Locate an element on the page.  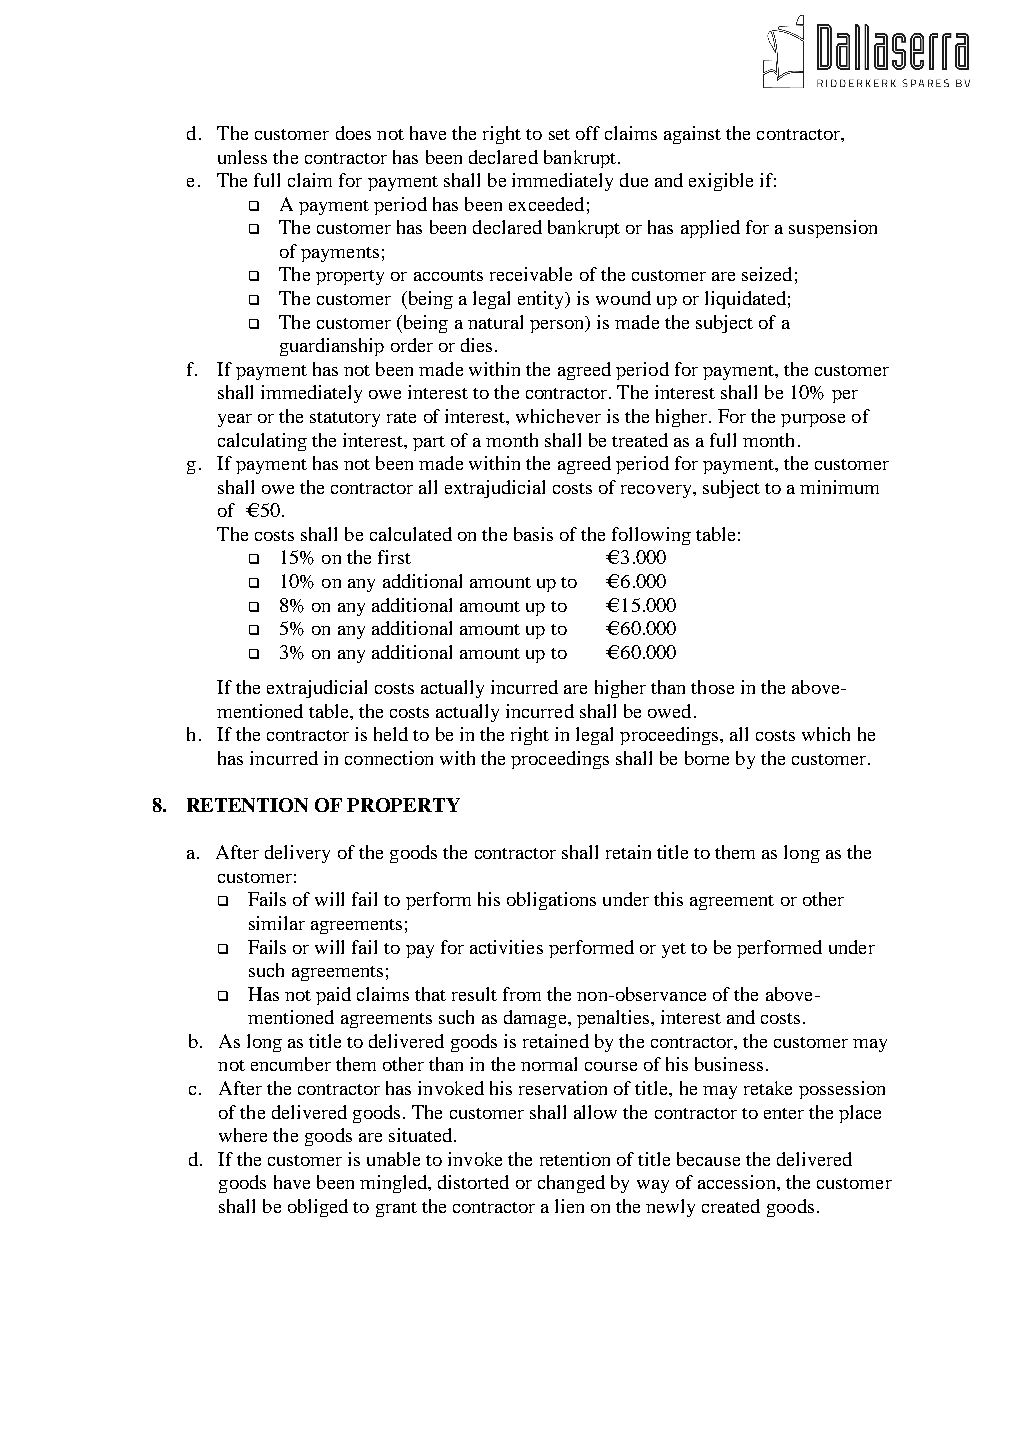
basis is located at coordinates (533, 534).
